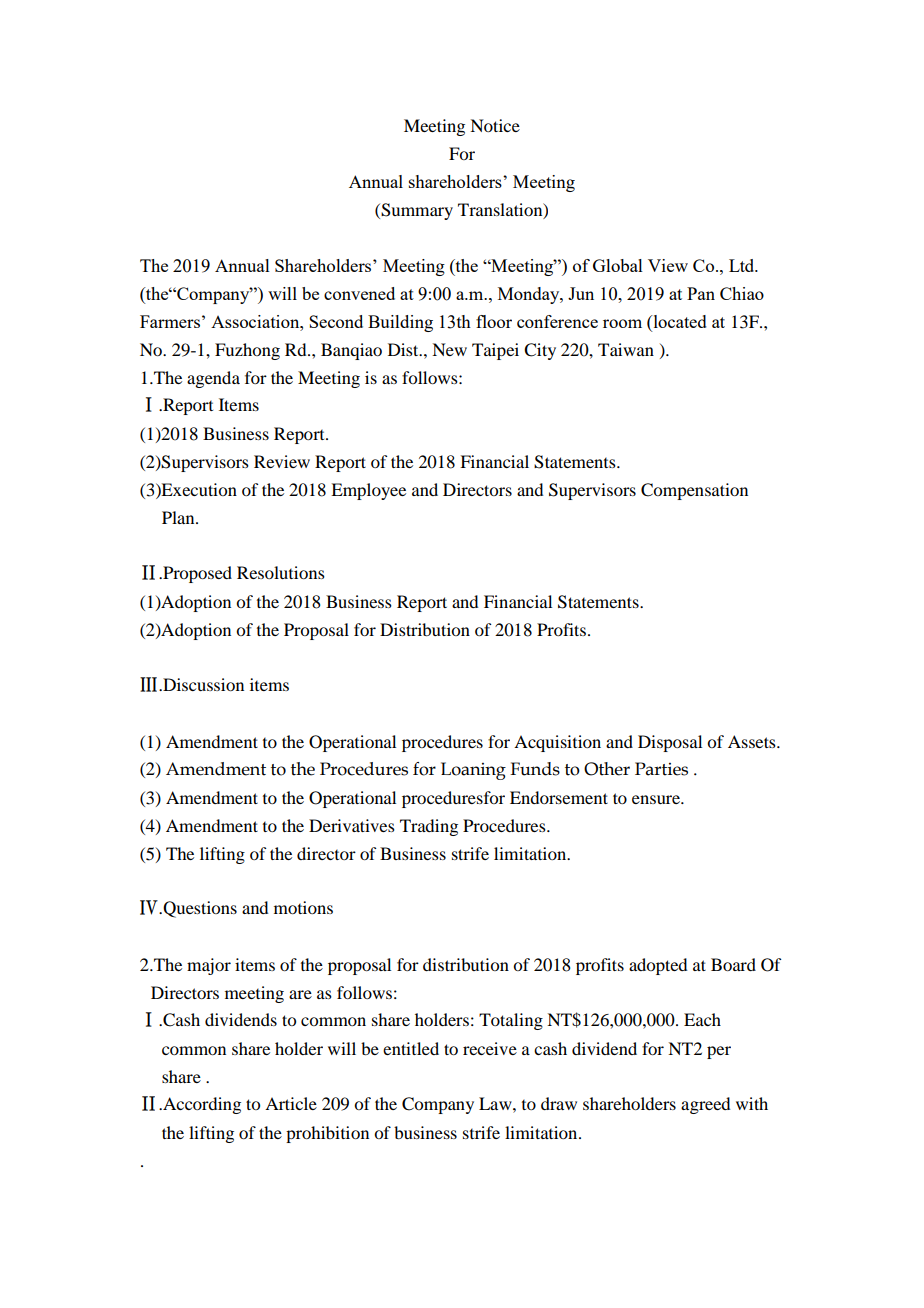  Describe the element at coordinates (416, 211) in the screenshot. I see `Summary` at that location.
